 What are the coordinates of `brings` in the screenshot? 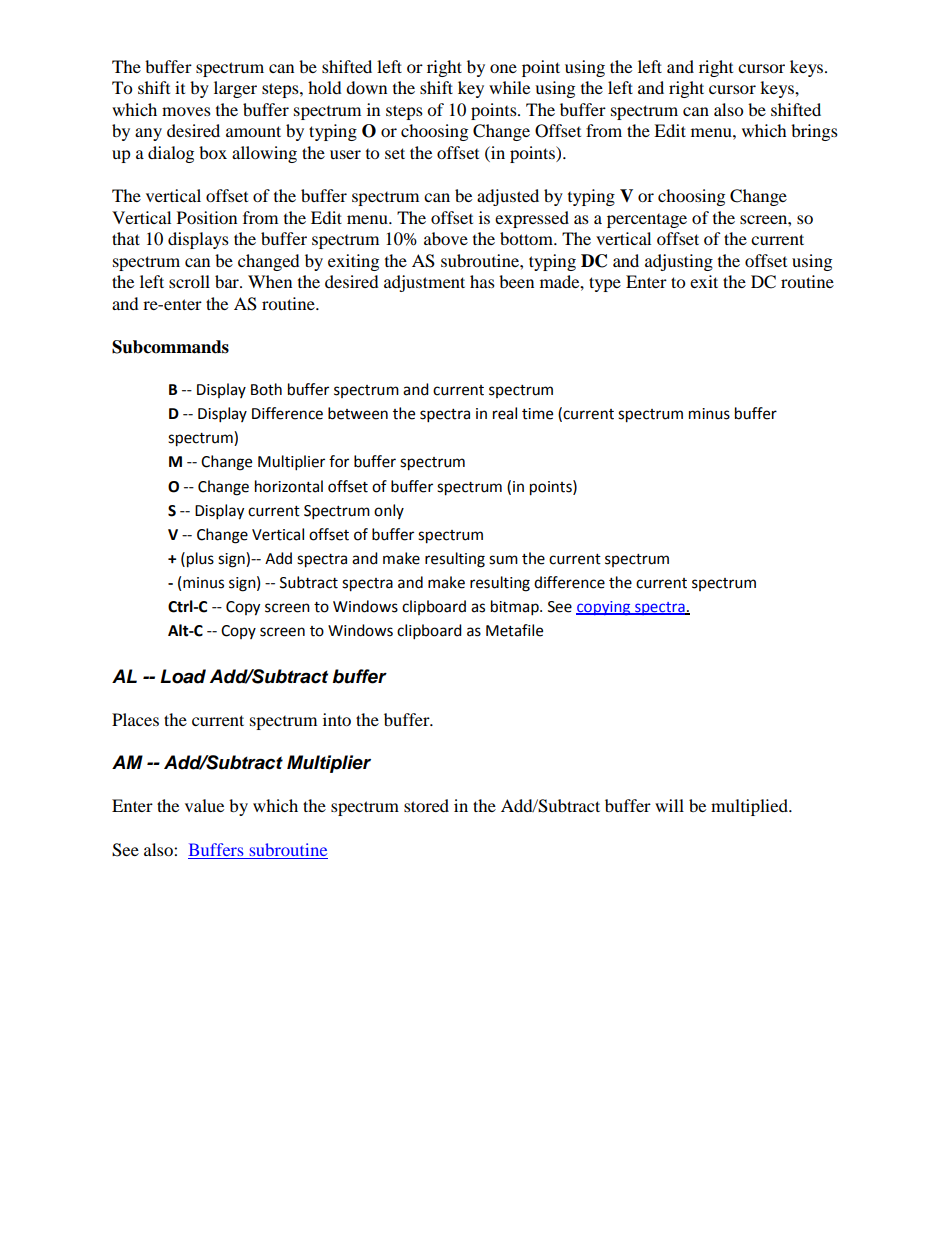 It's located at (814, 132).
